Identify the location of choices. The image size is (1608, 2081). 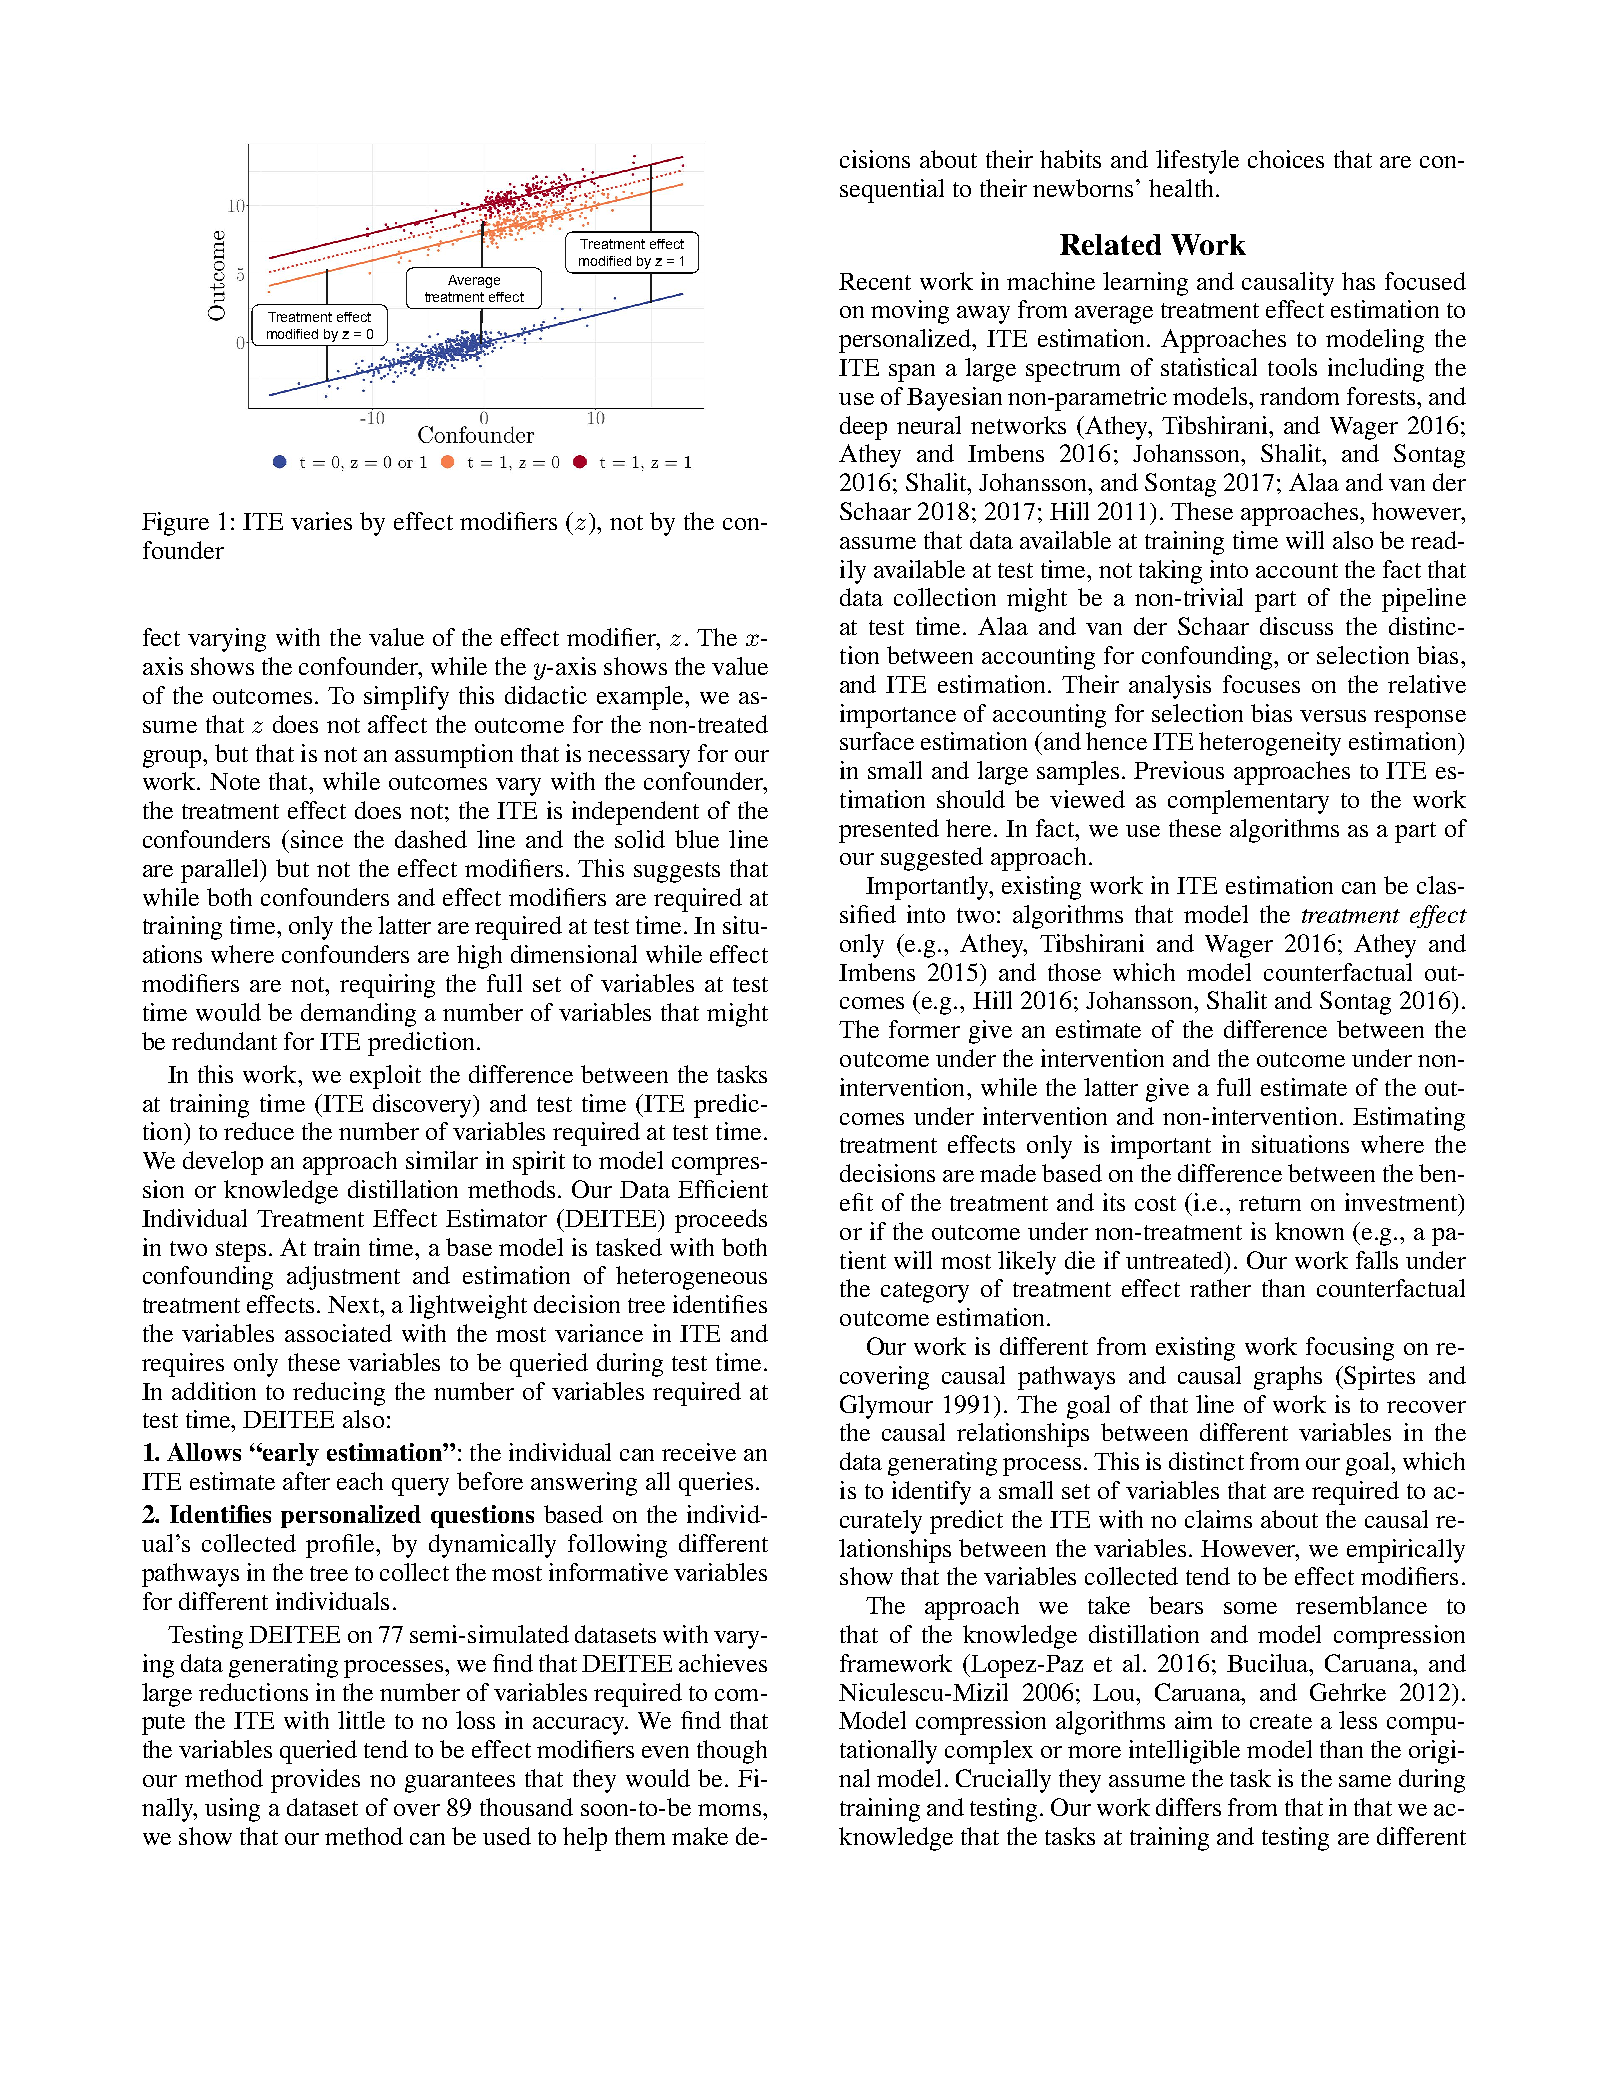
(1286, 159).
